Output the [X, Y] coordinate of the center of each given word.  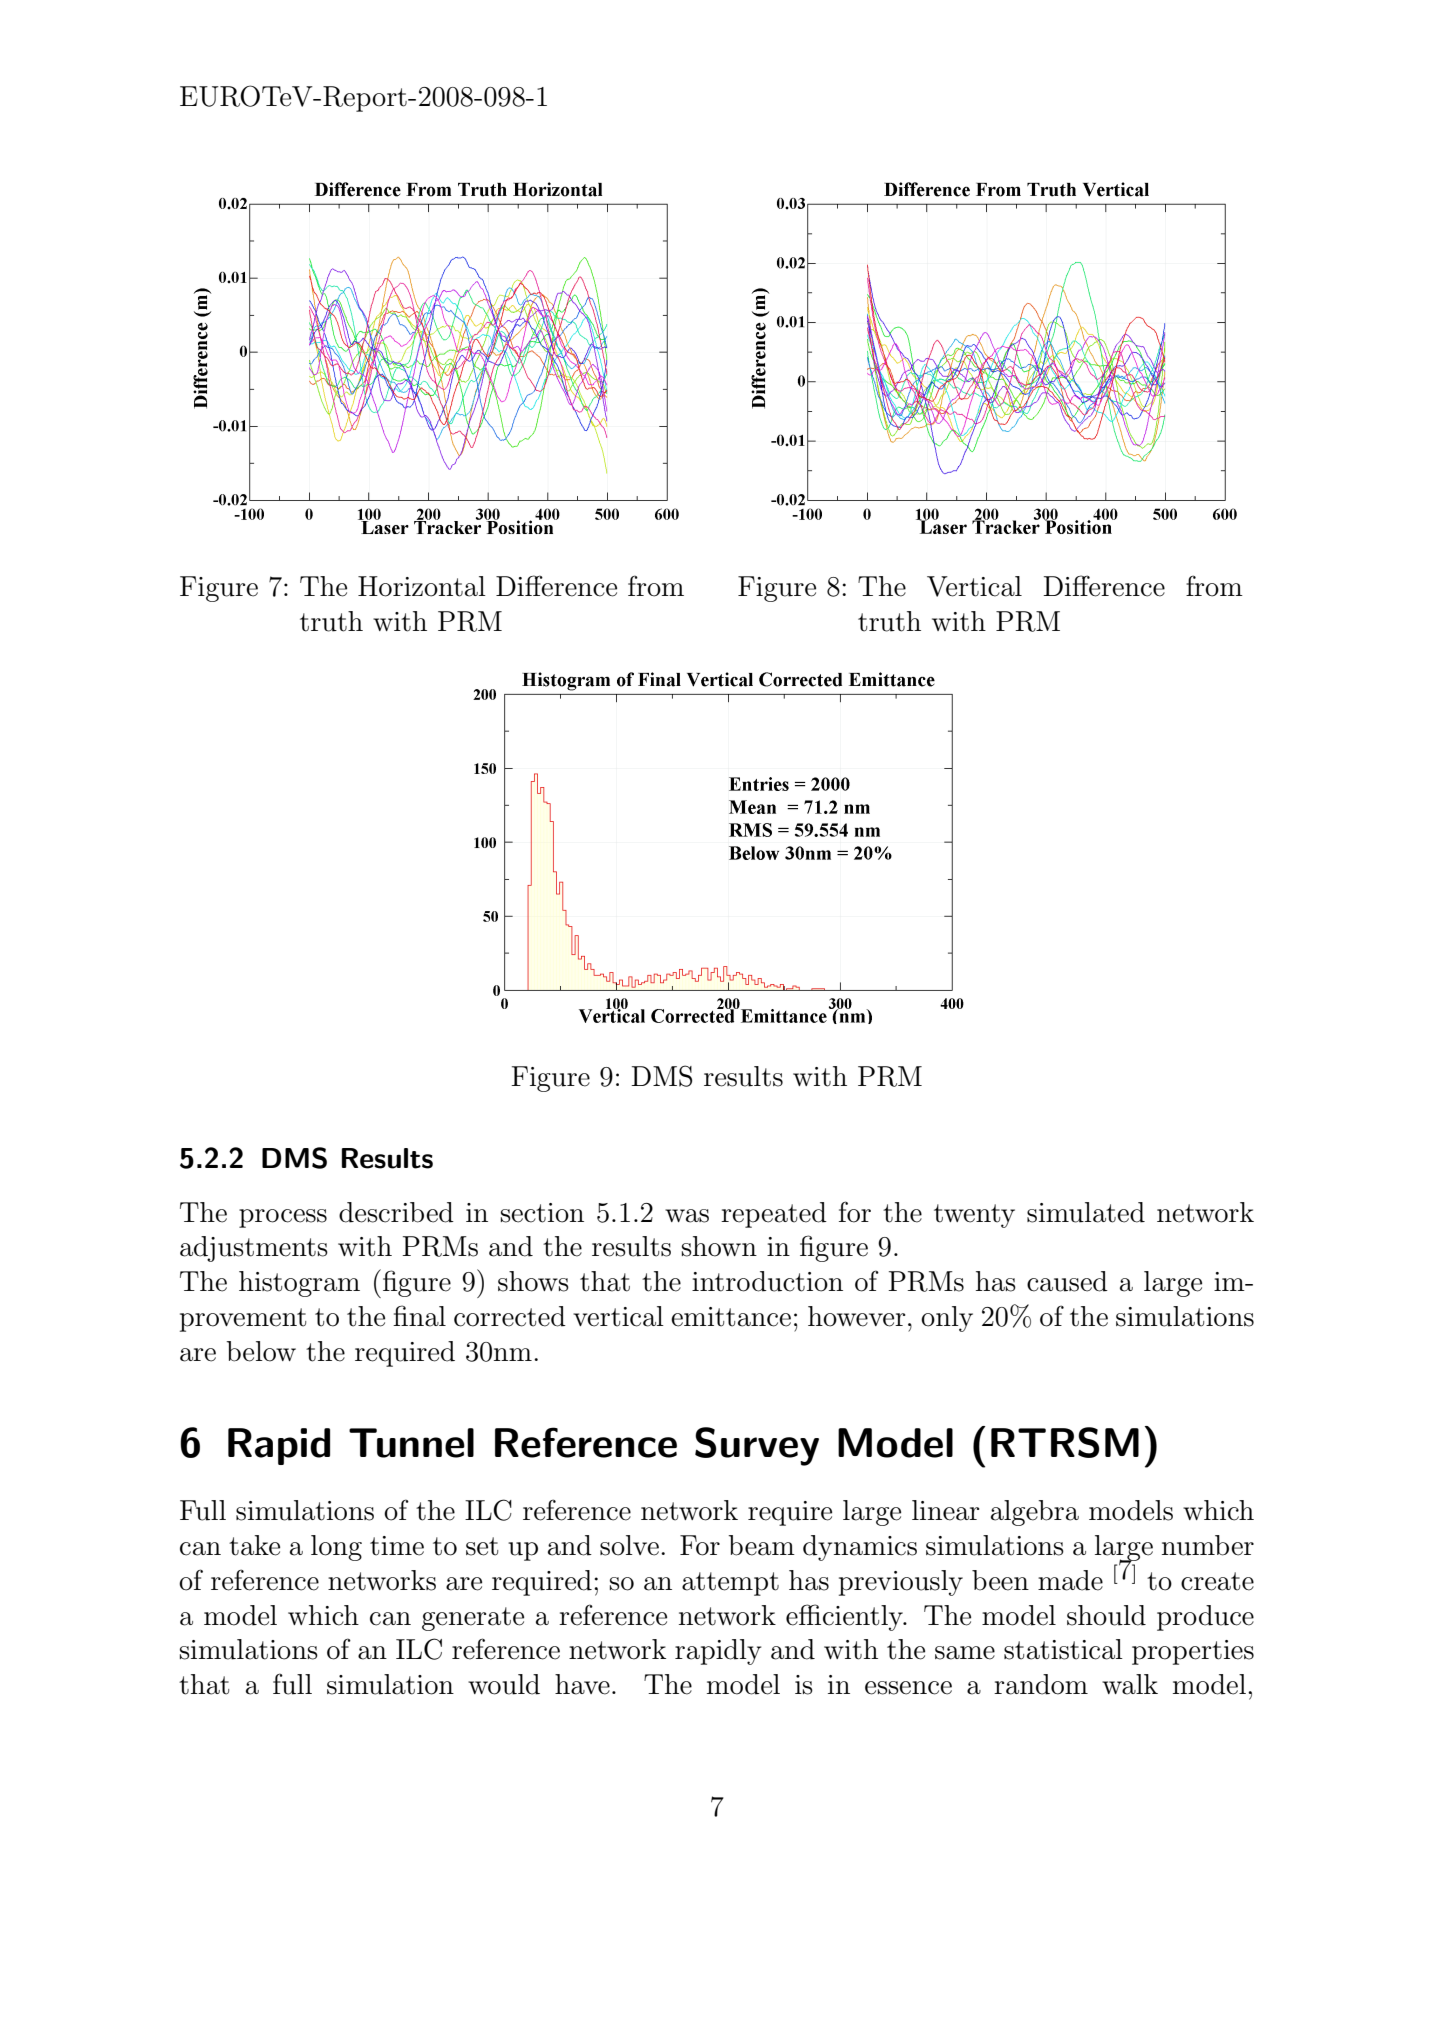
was [687, 1216]
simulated [1086, 1212]
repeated [774, 1215]
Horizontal [422, 586]
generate [473, 1619]
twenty [974, 1216]
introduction [767, 1281]
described [396, 1212]
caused [1067, 1281]
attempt [730, 1584]
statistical [1063, 1649]
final [419, 1316]
